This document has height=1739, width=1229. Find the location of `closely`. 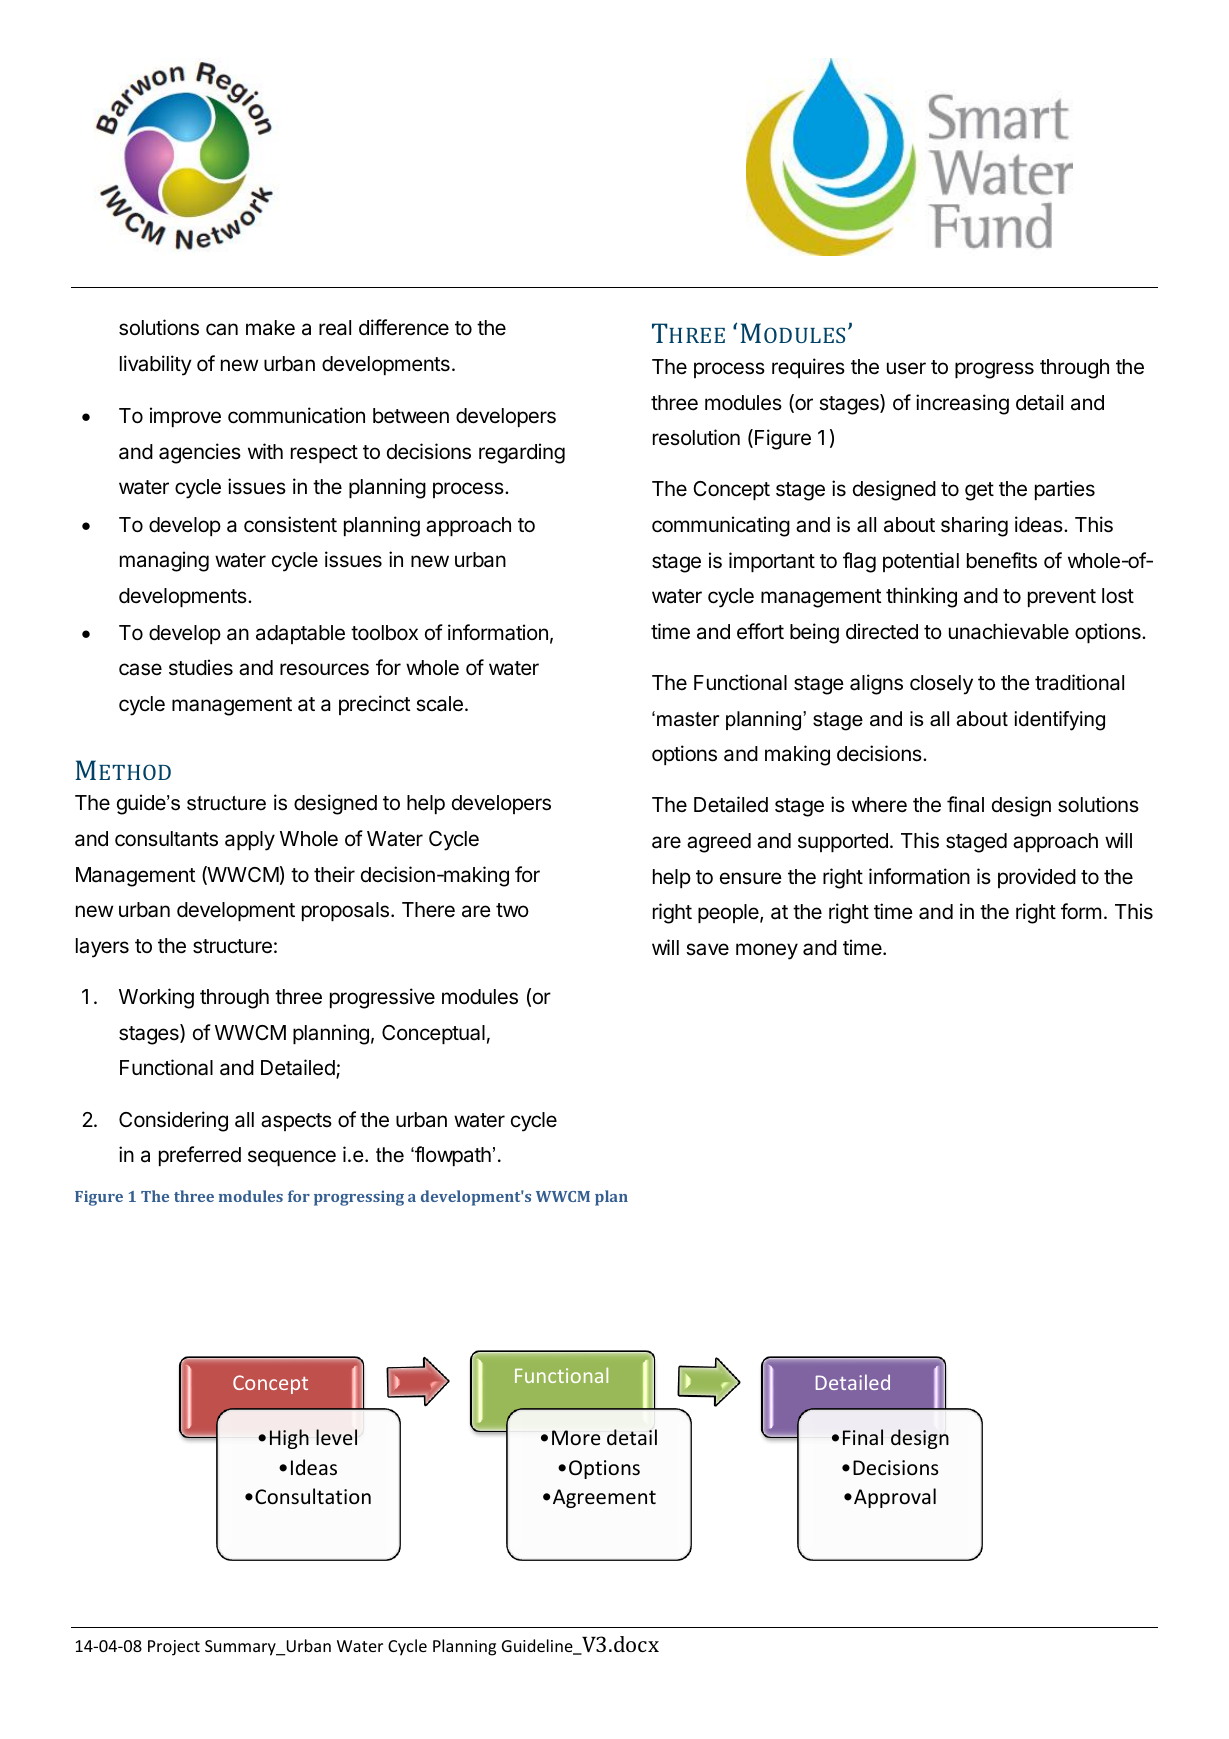

closely is located at coordinates (941, 685).
